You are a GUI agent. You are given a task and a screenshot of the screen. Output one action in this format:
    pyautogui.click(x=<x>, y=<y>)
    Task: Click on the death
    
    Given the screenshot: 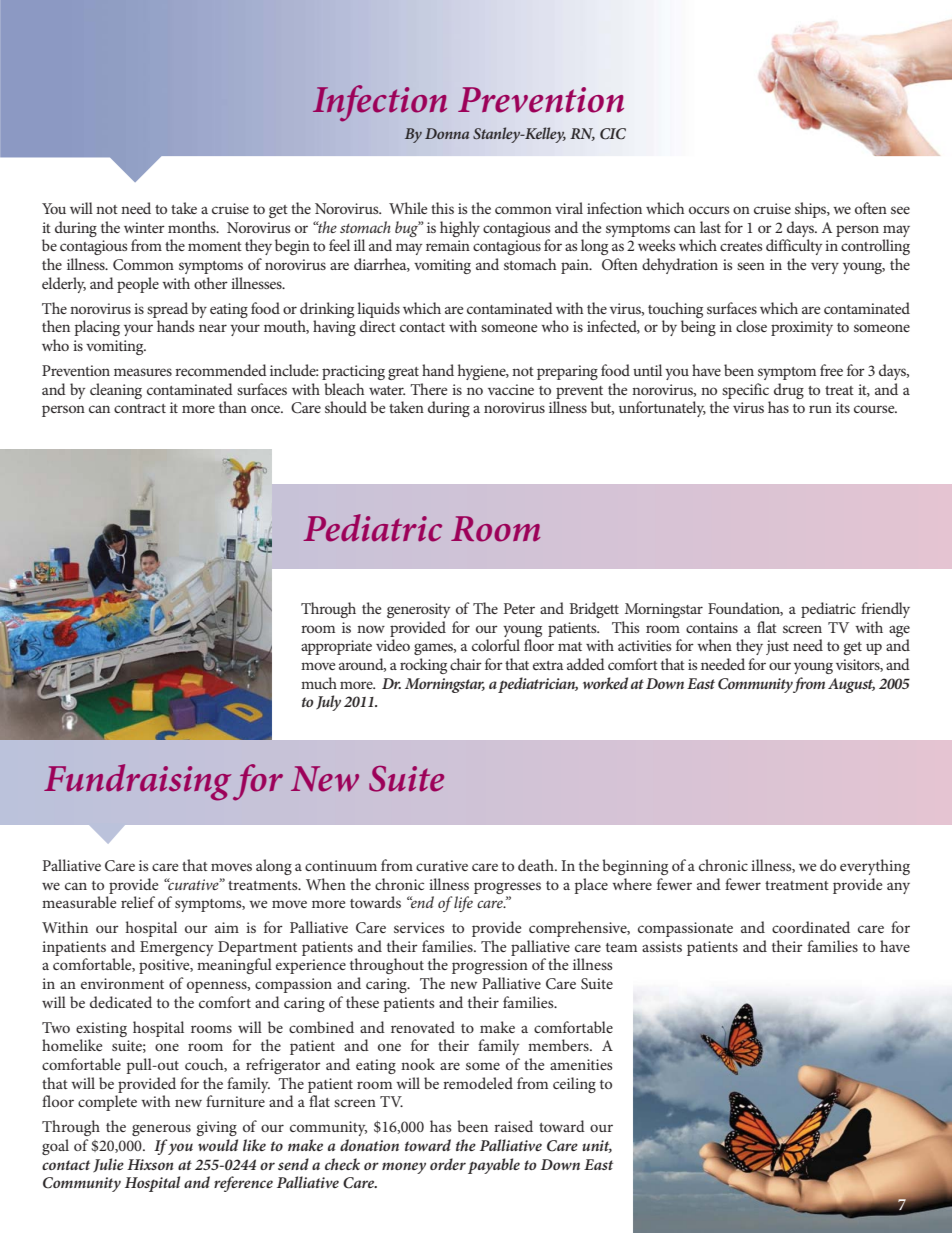 What is the action you would take?
    pyautogui.click(x=537, y=865)
